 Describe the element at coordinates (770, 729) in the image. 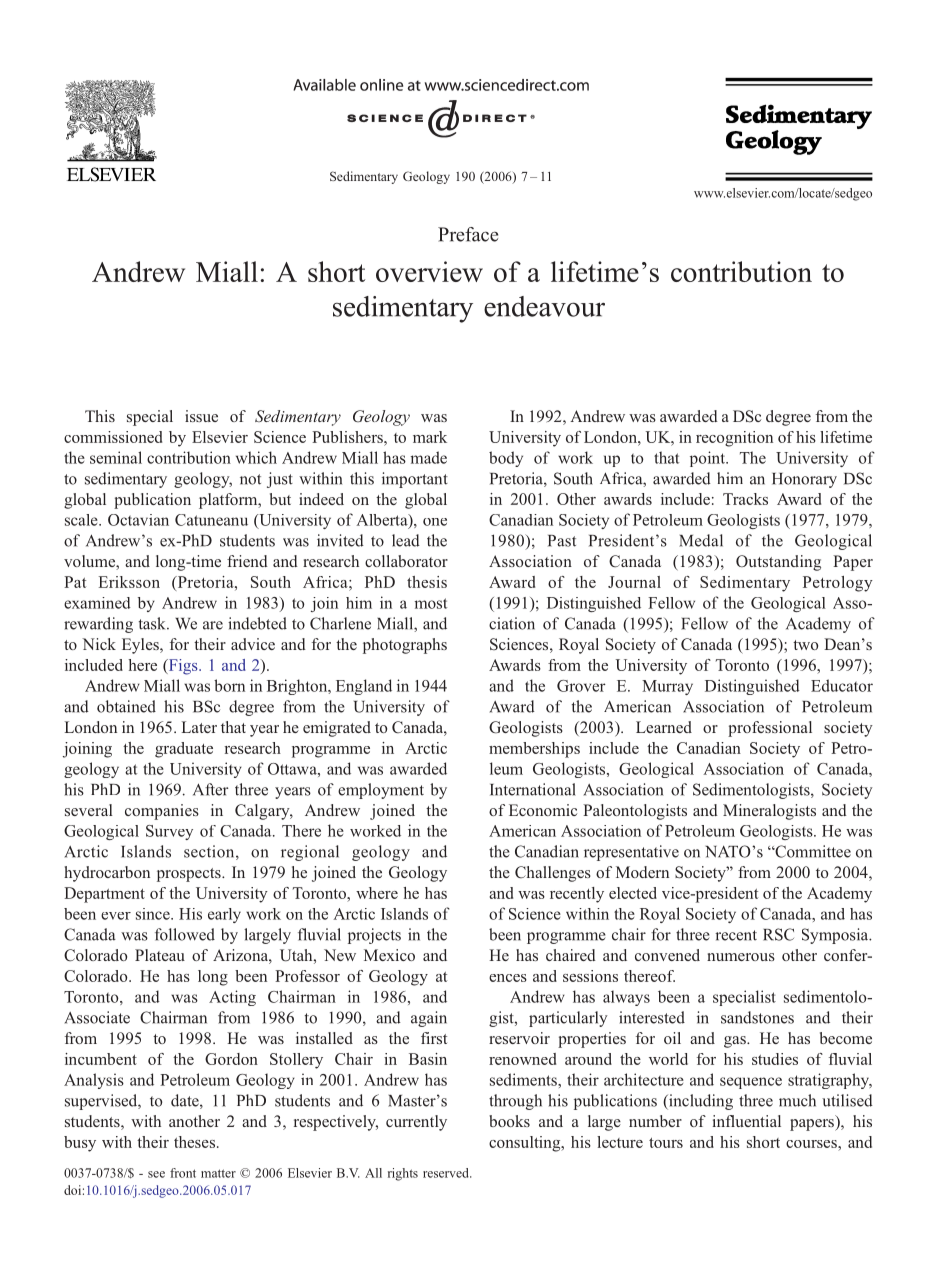

I see `professional` at that location.
